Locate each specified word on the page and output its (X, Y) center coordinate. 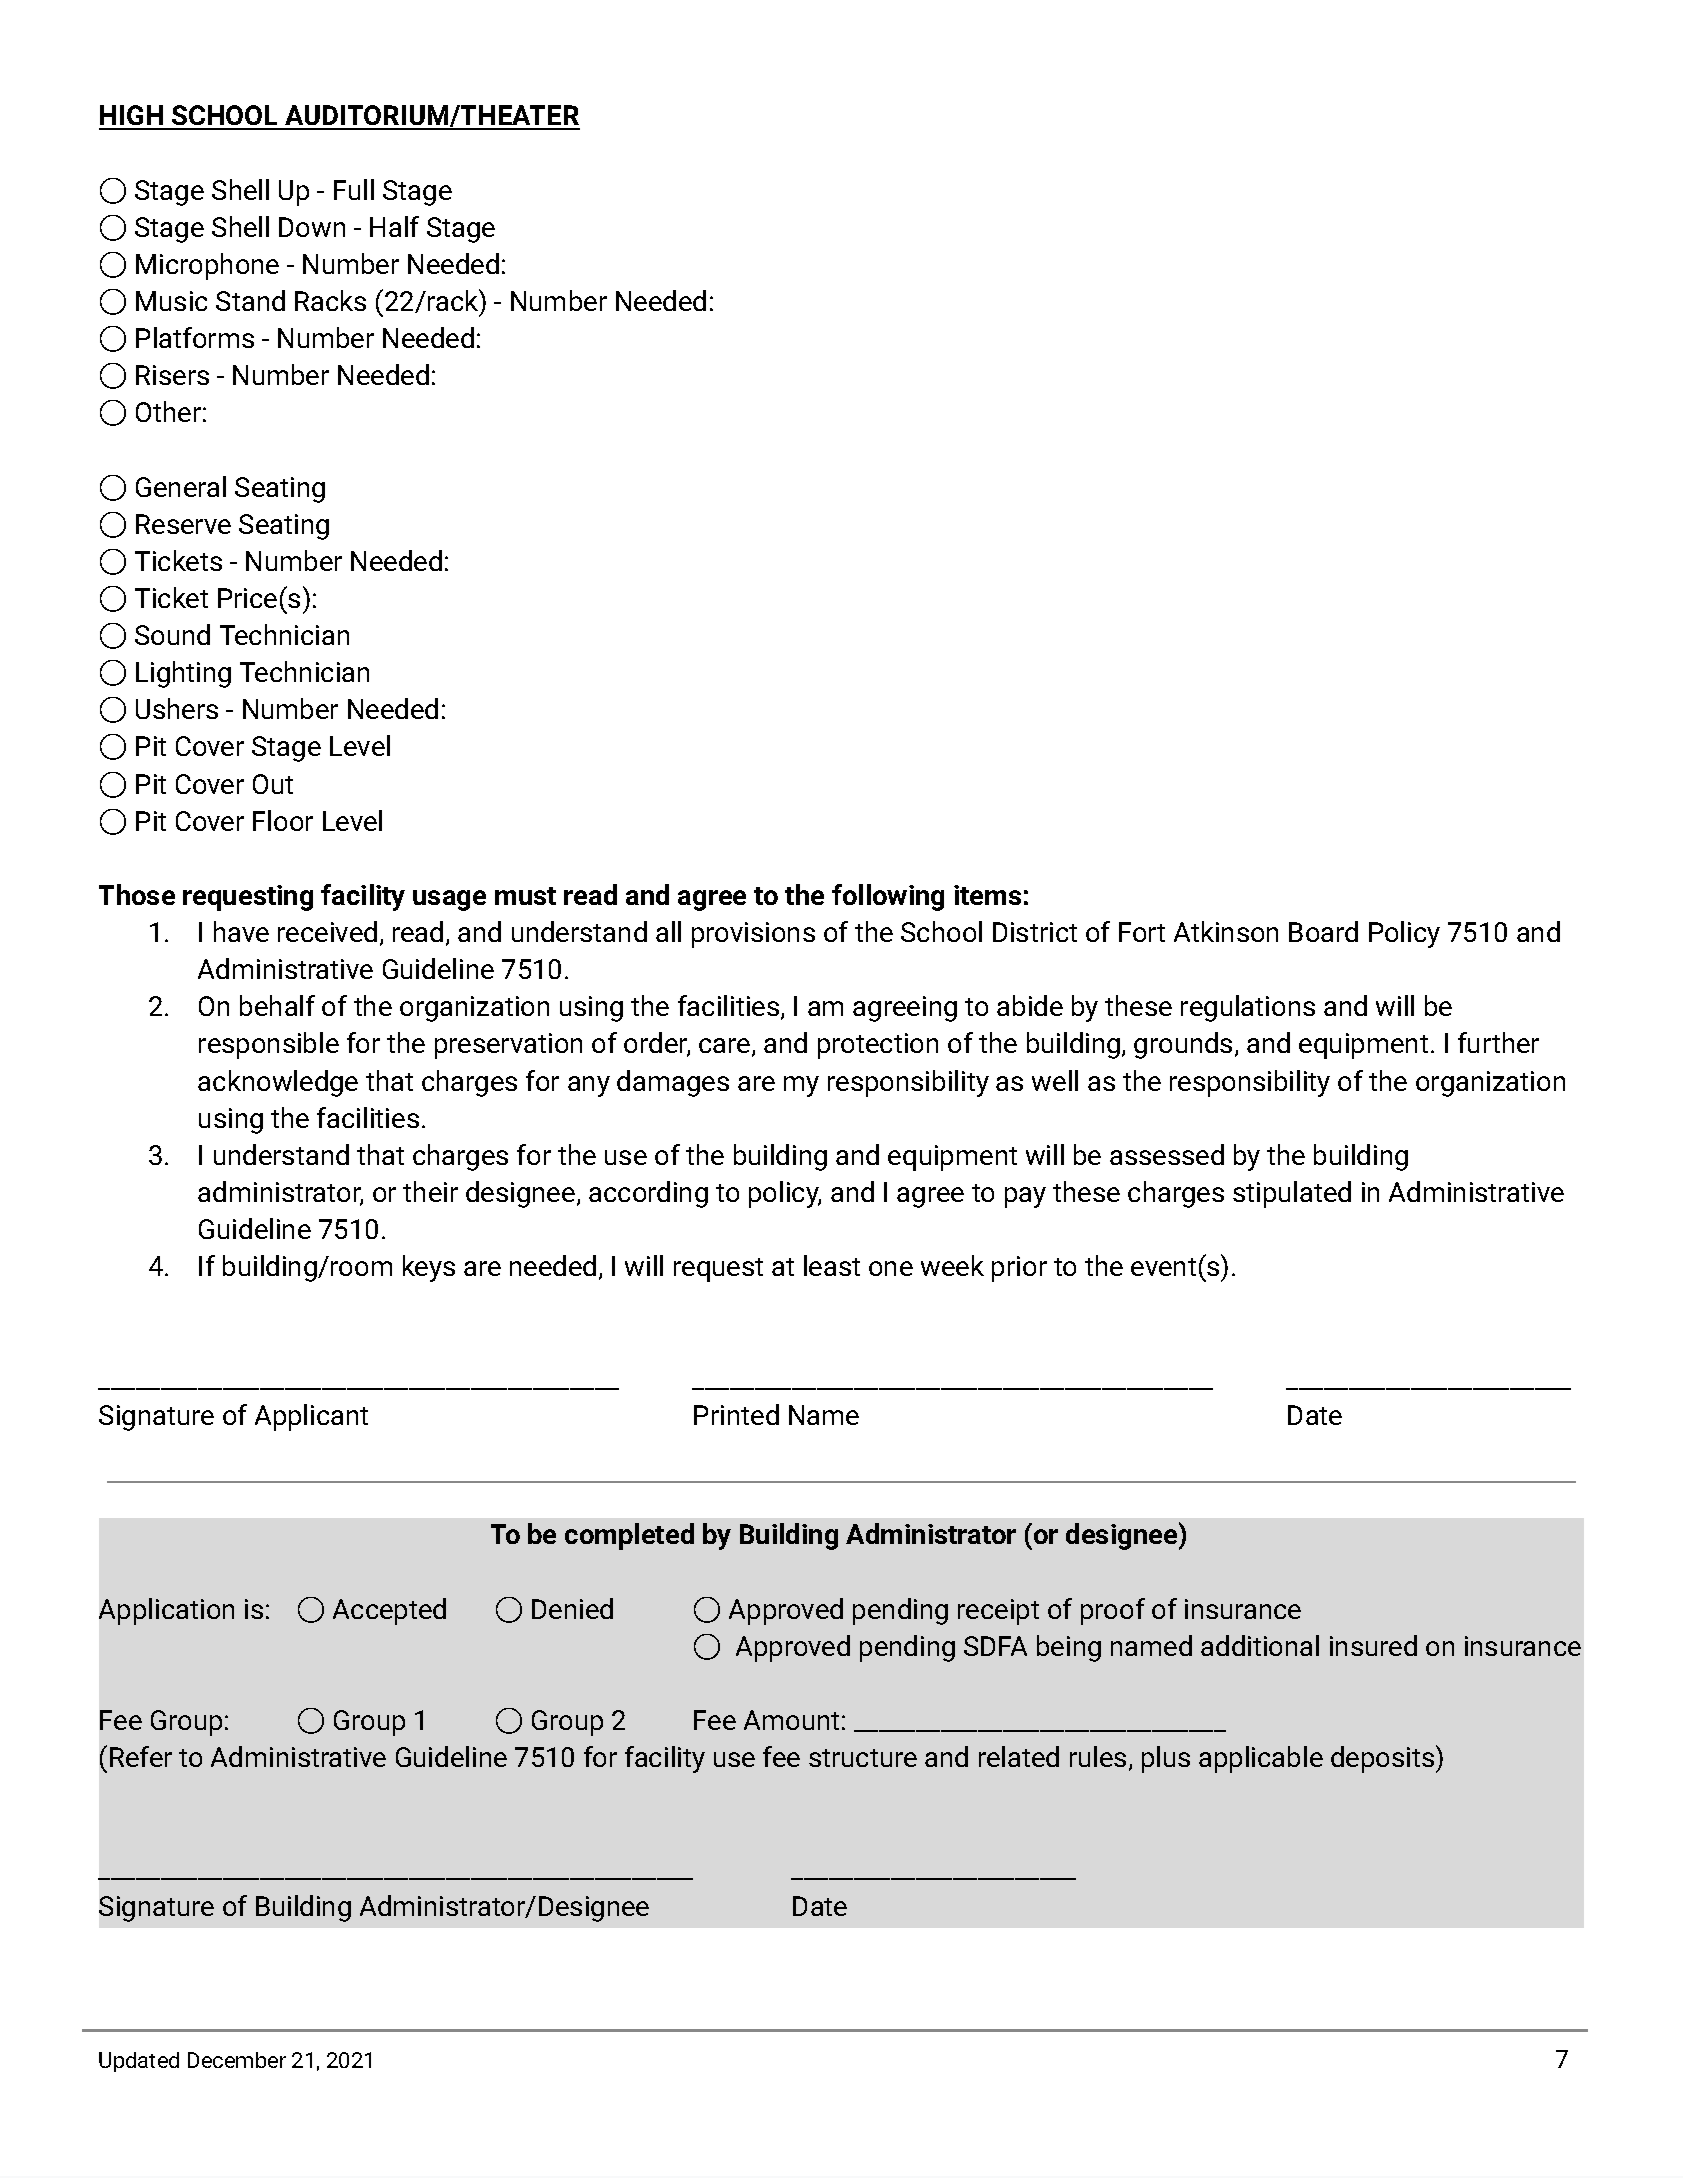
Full (354, 189)
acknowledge (278, 1083)
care (726, 1047)
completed (629, 1536)
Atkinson (1226, 931)
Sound (172, 634)
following (888, 897)
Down (312, 227)
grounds (1183, 1045)
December (237, 2060)
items (987, 895)
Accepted (389, 1611)
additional (1260, 1645)
